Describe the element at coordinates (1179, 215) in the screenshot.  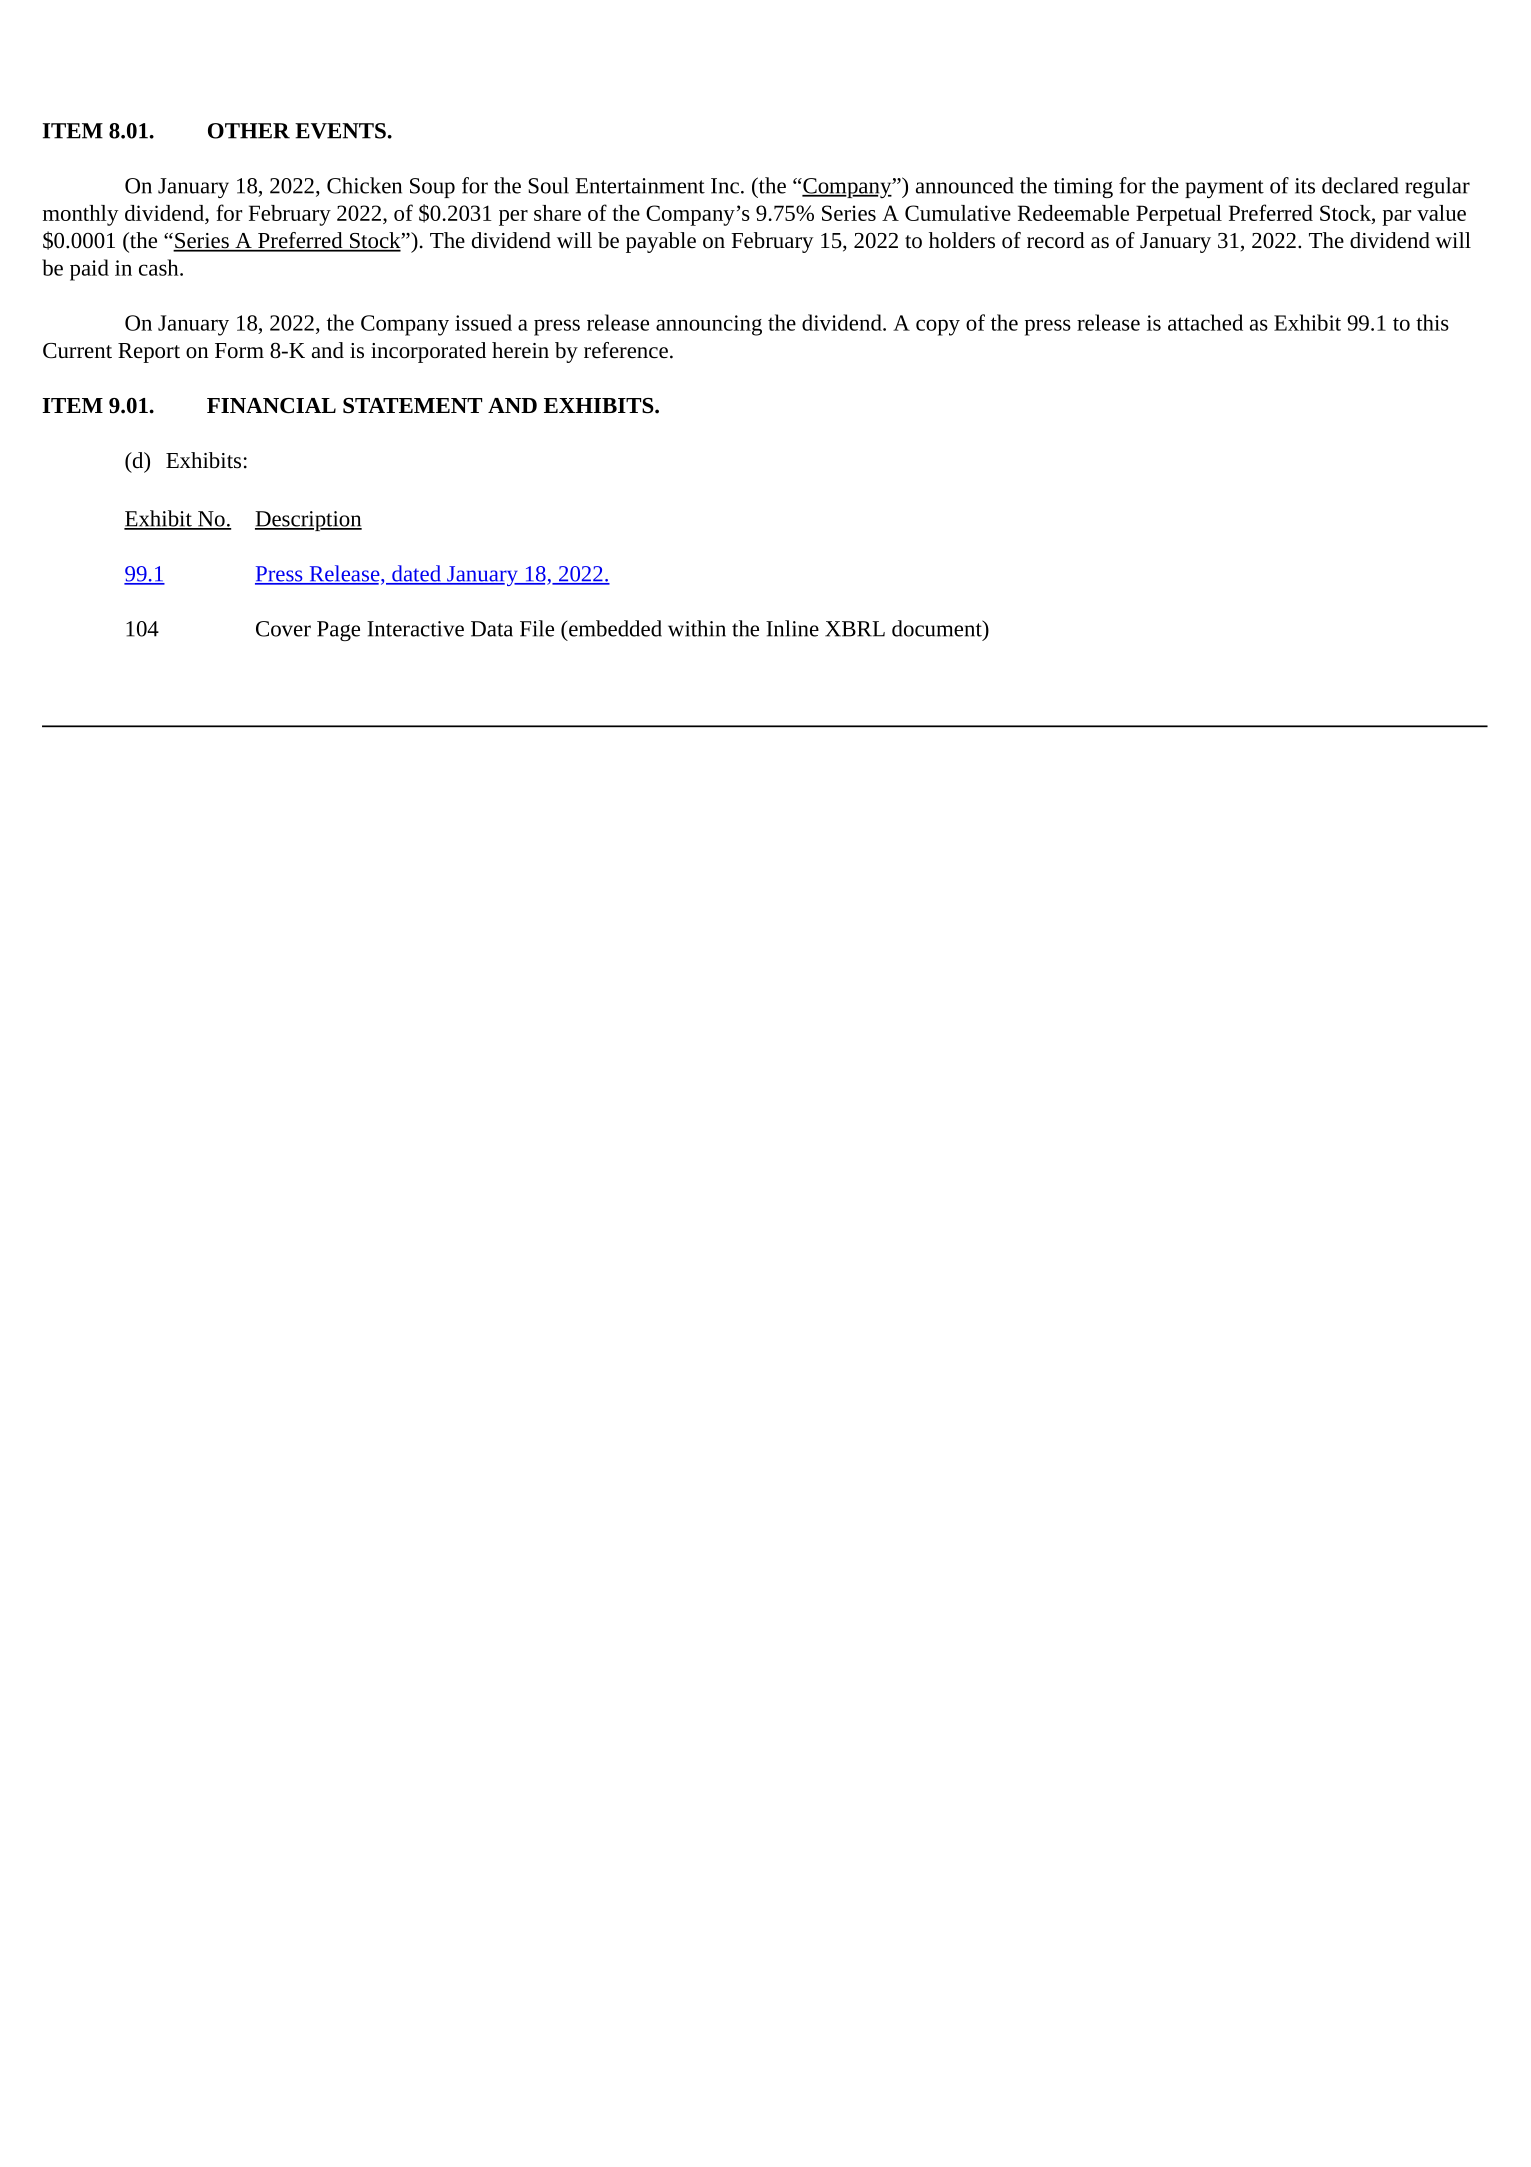
I see `Perpetual` at that location.
